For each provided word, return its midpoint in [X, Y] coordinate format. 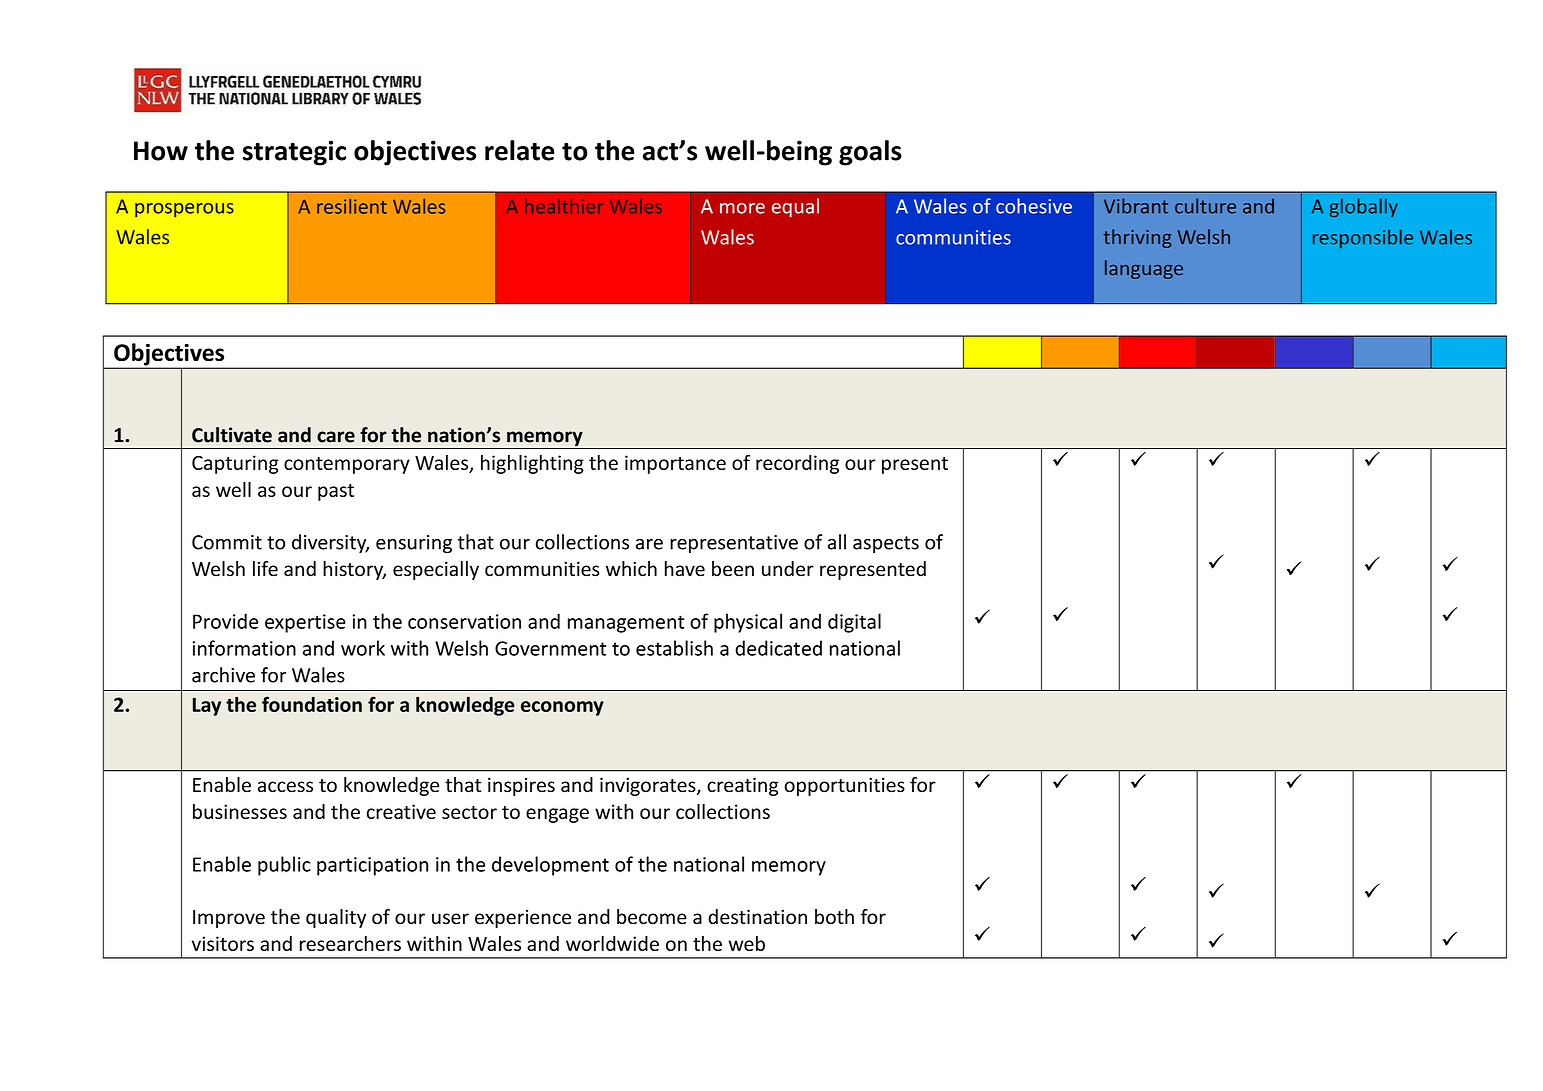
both [834, 917]
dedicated [778, 648]
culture [1205, 206]
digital [854, 623]
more [742, 208]
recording [797, 464]
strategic [294, 153]
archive [223, 675]
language [1144, 269]
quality [336, 918]
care [336, 437]
